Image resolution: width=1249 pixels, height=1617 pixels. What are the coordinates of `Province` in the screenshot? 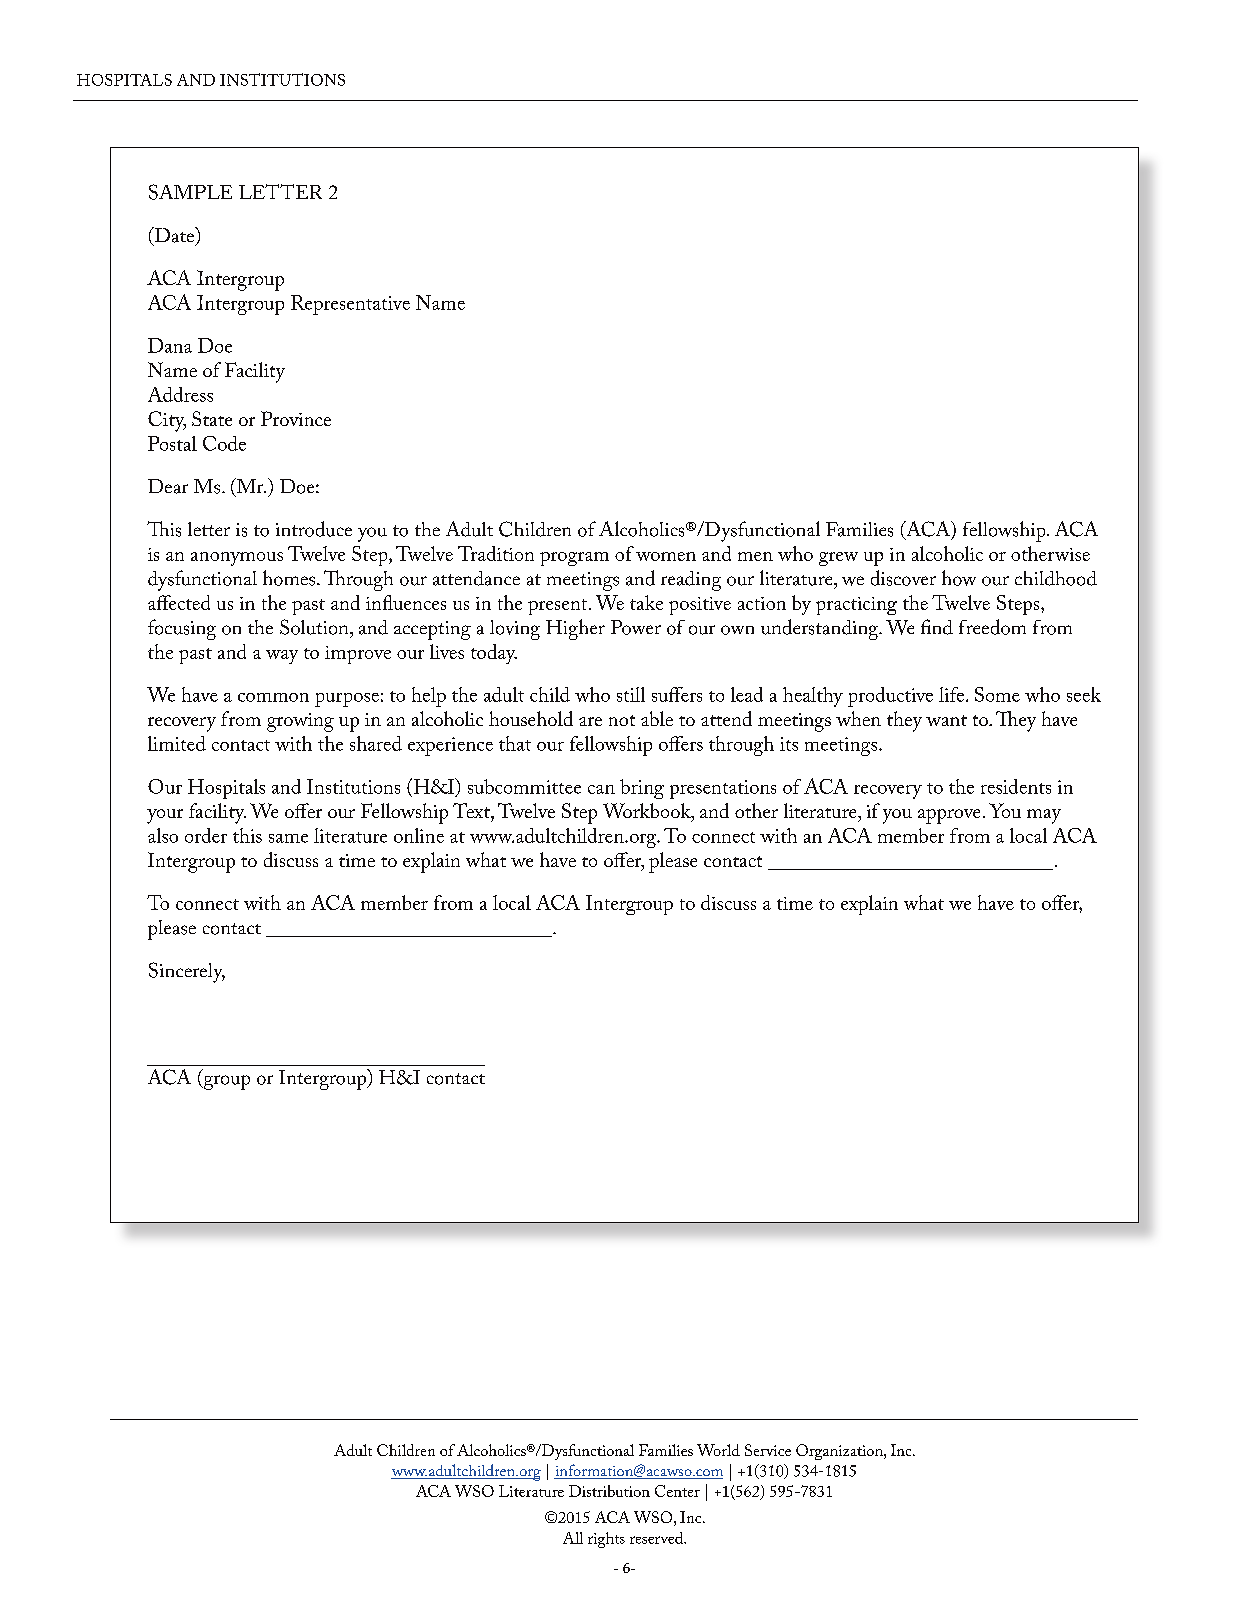 It's located at (296, 418).
